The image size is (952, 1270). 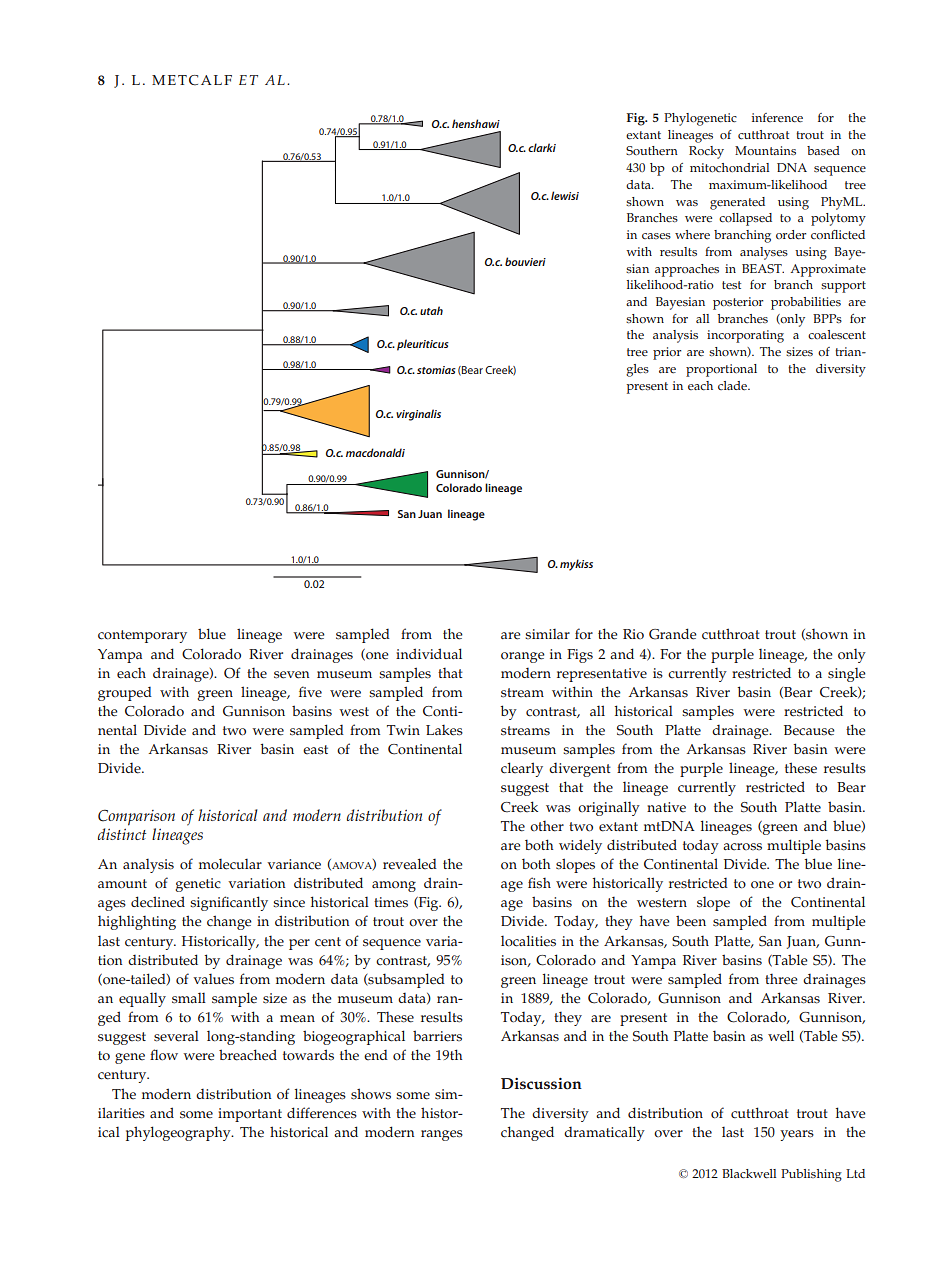 What do you see at coordinates (742, 847) in the screenshot?
I see `across` at bounding box center [742, 847].
